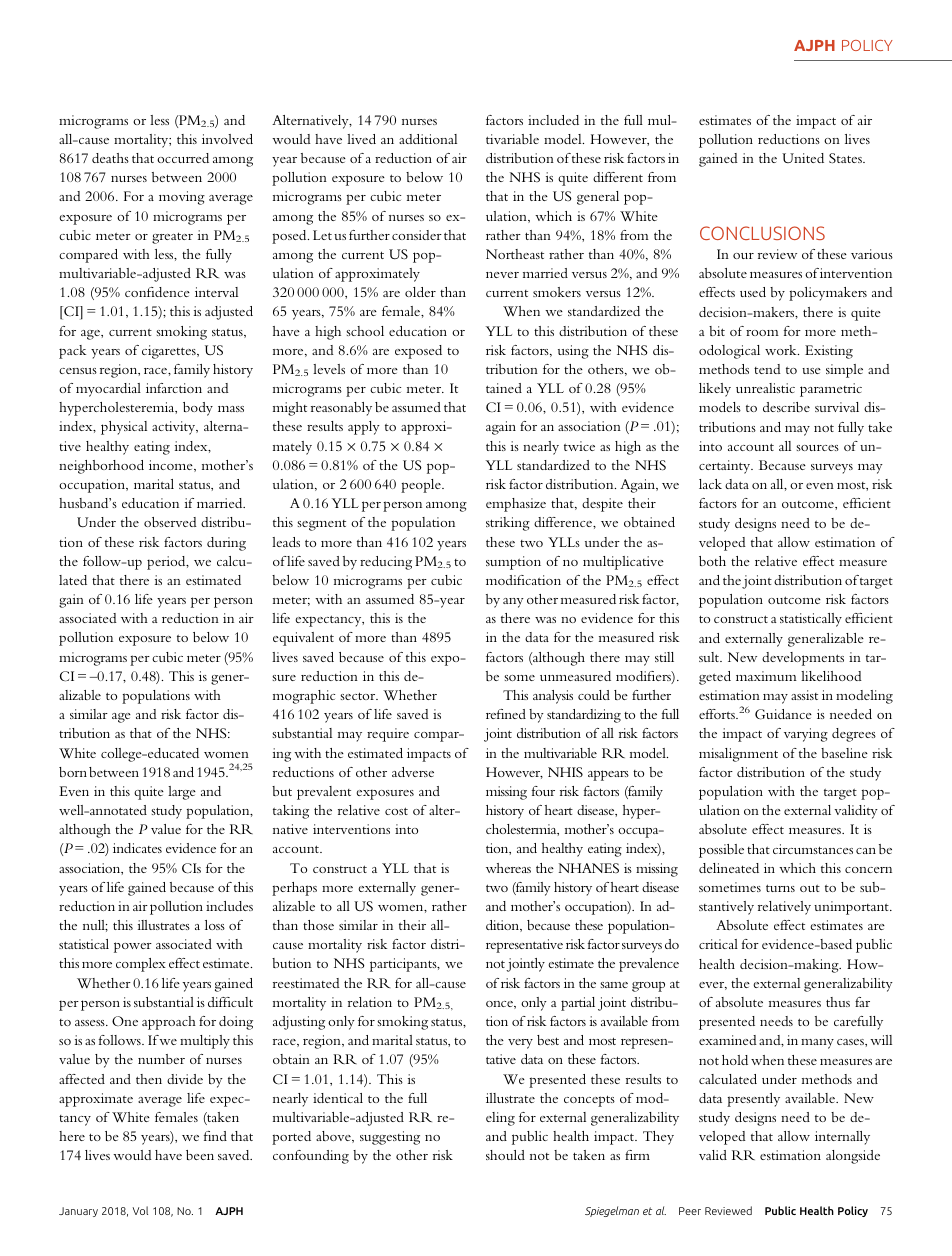 The width and height of the document is (952, 1256). Describe the element at coordinates (198, 409) in the document. I see `body` at that location.
